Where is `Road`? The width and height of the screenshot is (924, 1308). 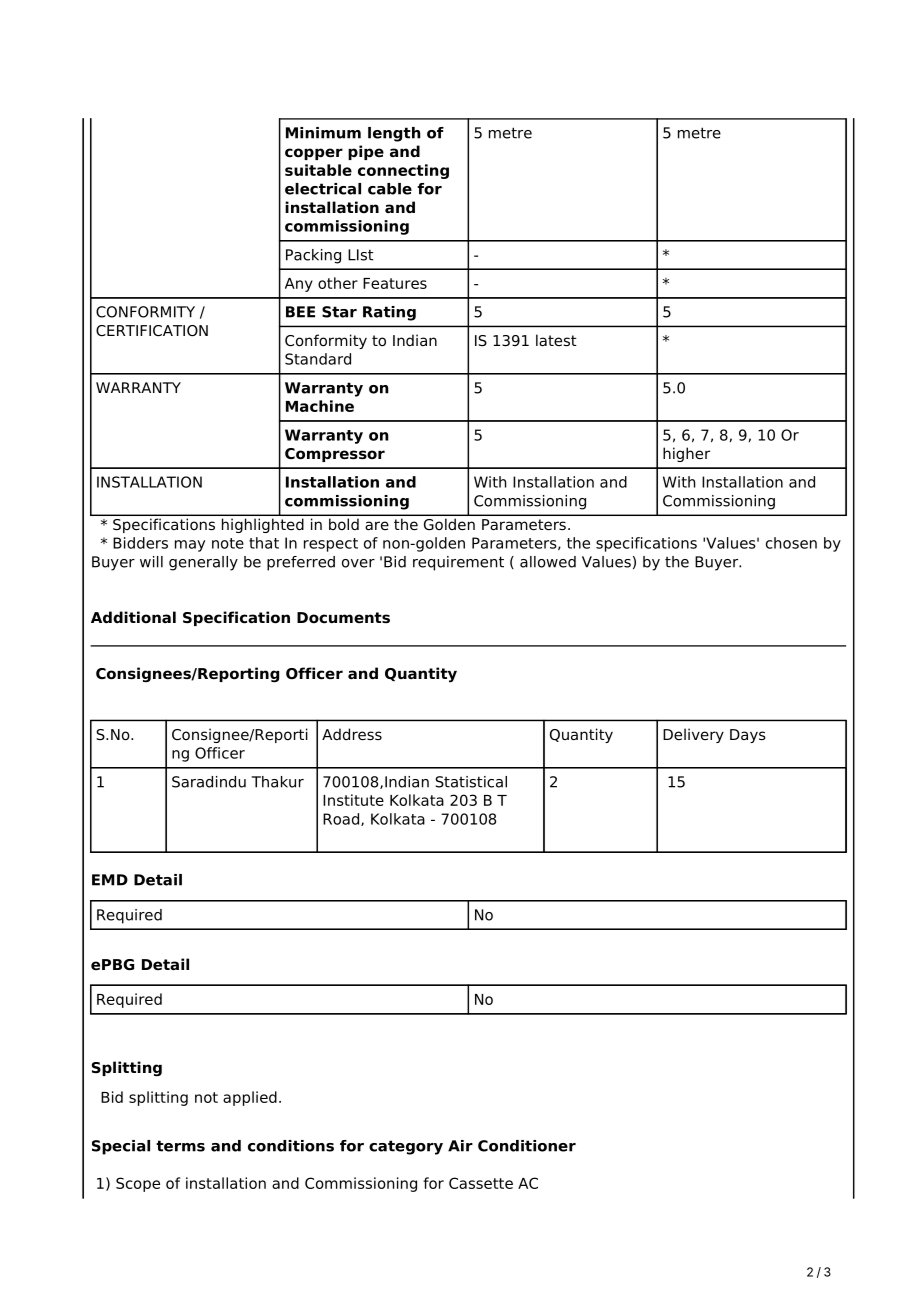 Road is located at coordinates (341, 819).
